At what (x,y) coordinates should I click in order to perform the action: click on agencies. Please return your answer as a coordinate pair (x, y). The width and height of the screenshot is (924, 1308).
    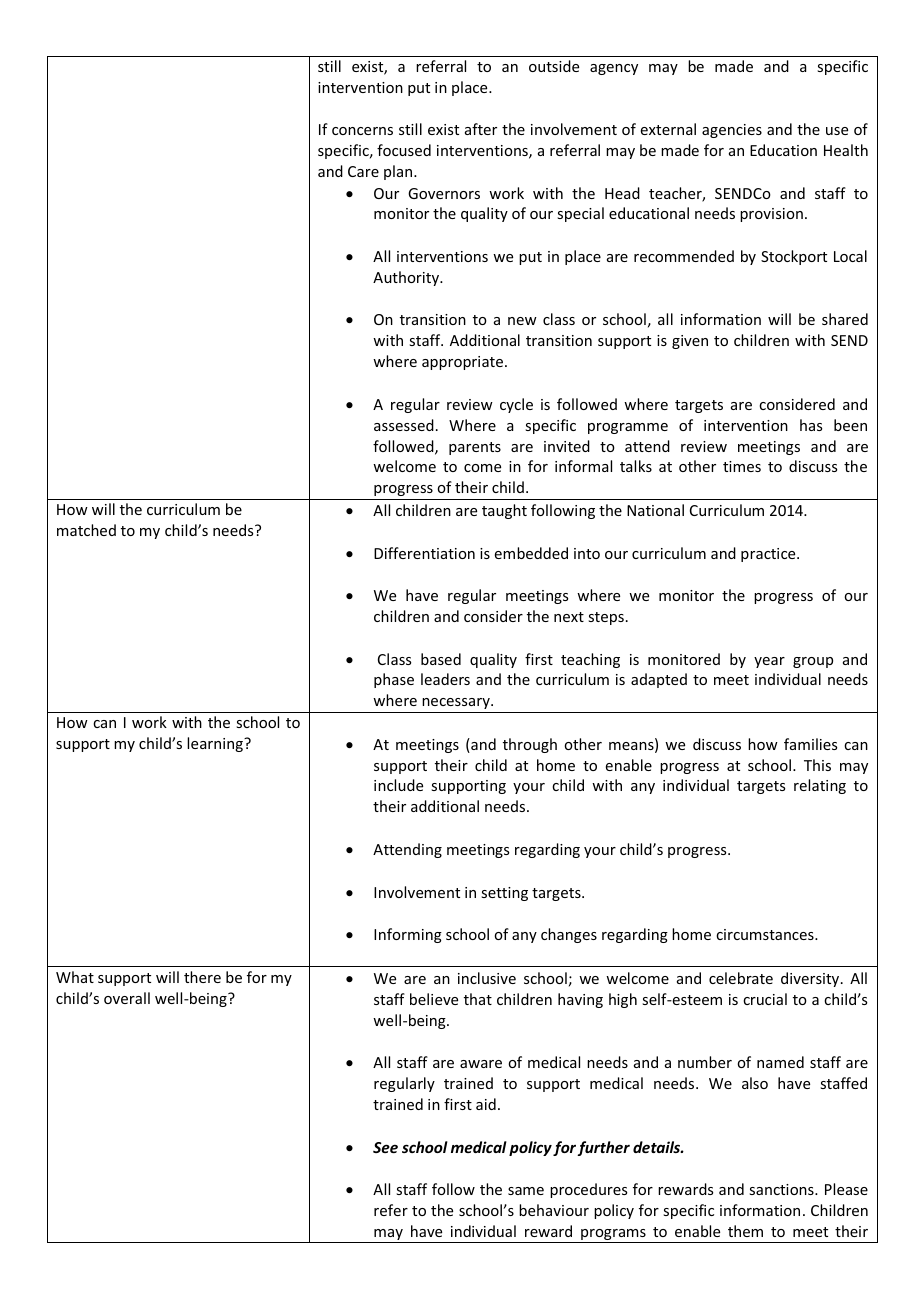
    Looking at the image, I should click on (732, 131).
